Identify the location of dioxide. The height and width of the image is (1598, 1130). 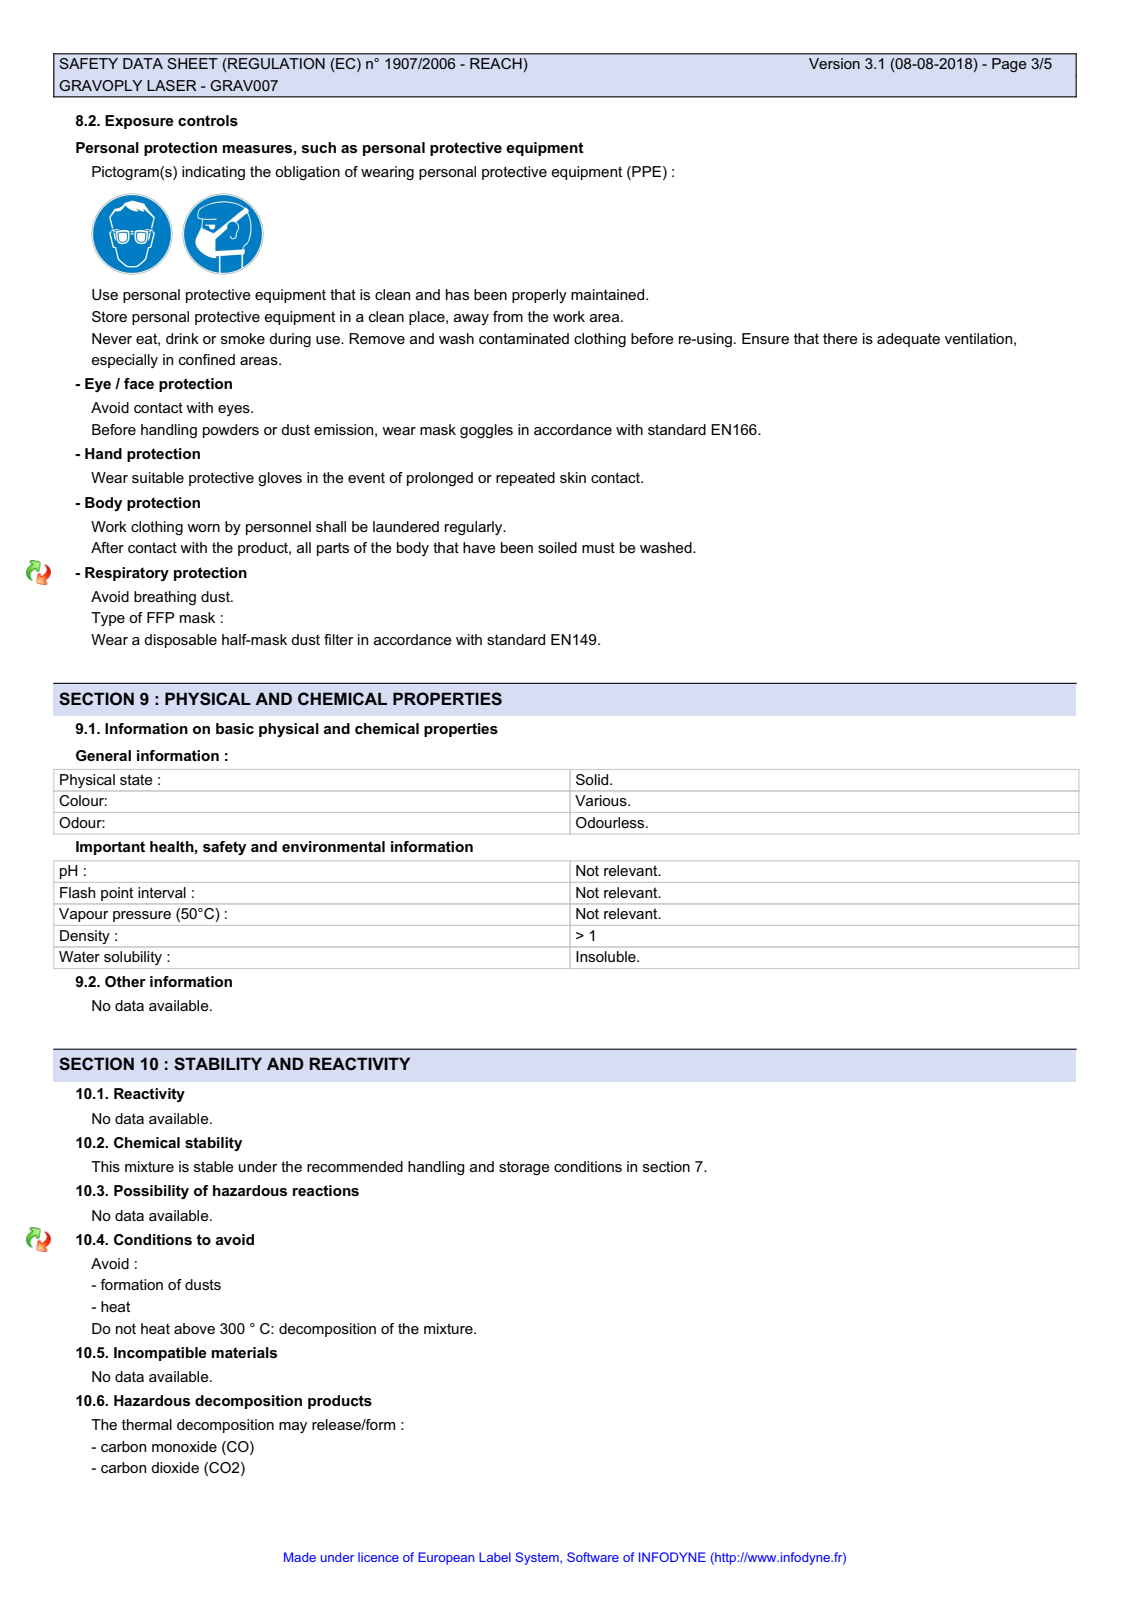
(175, 1467).
